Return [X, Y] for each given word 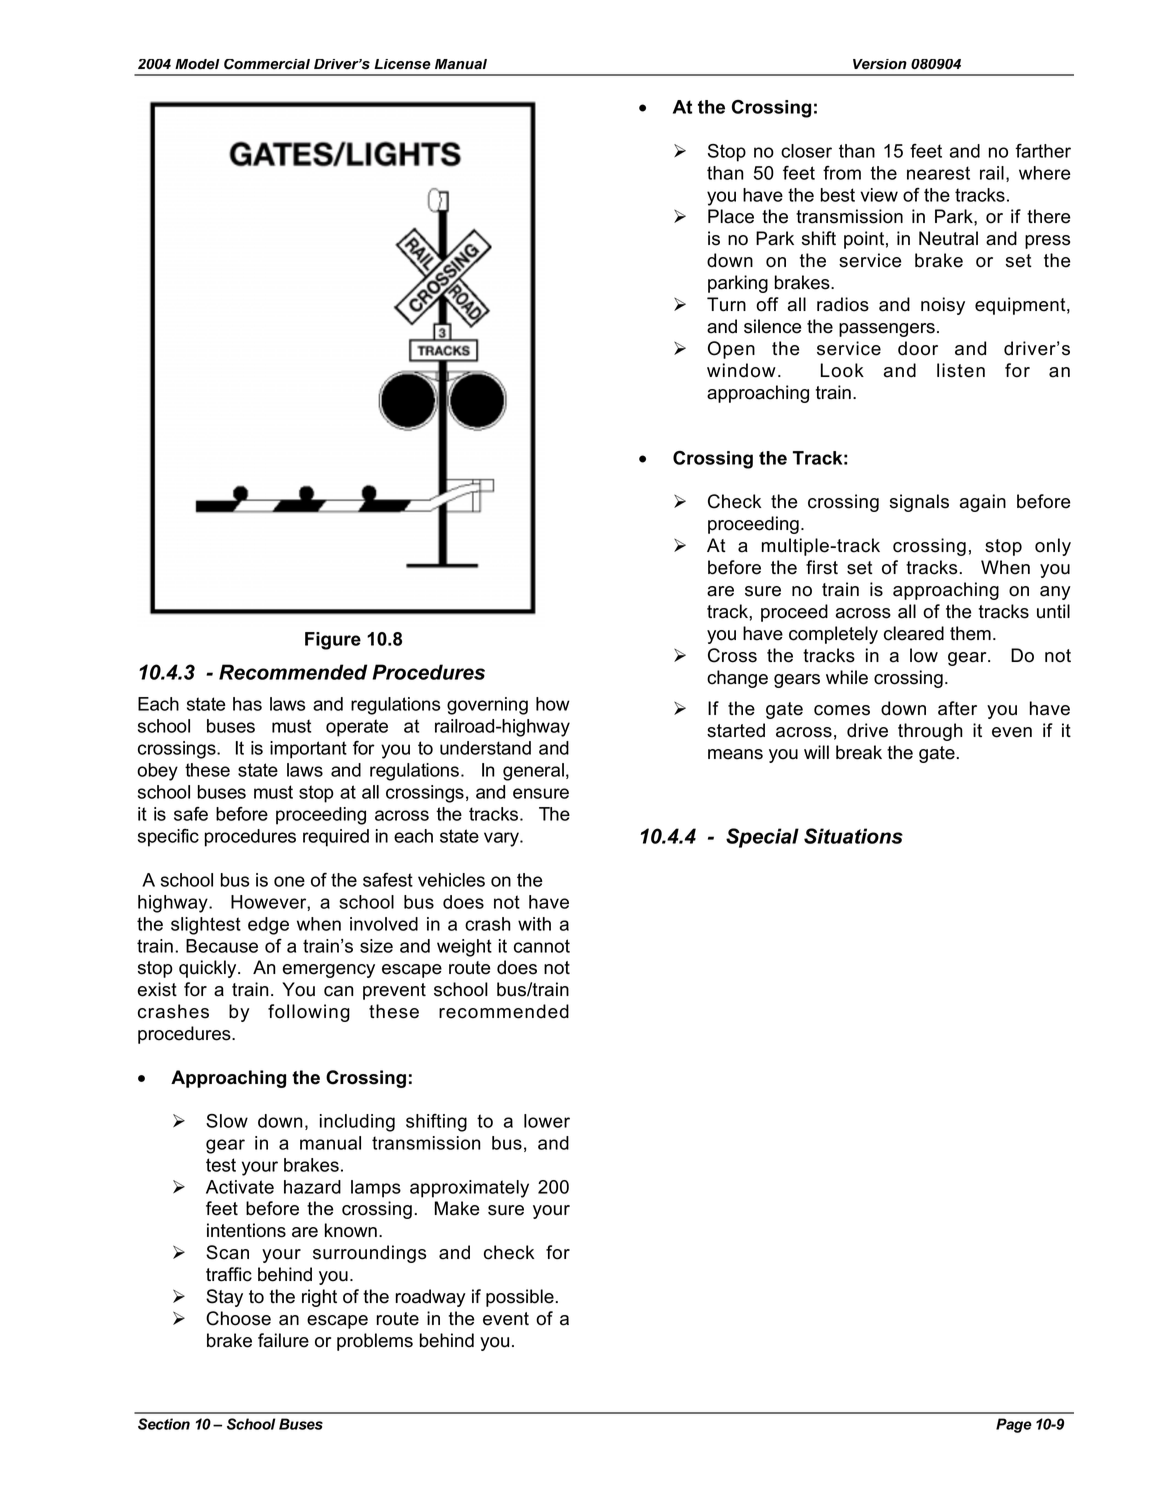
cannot [542, 946]
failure [283, 1340]
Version [880, 64]
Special [762, 838]
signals [919, 503]
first [822, 567]
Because [222, 946]
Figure [333, 641]
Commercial [267, 64]
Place [731, 216]
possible [520, 1298]
